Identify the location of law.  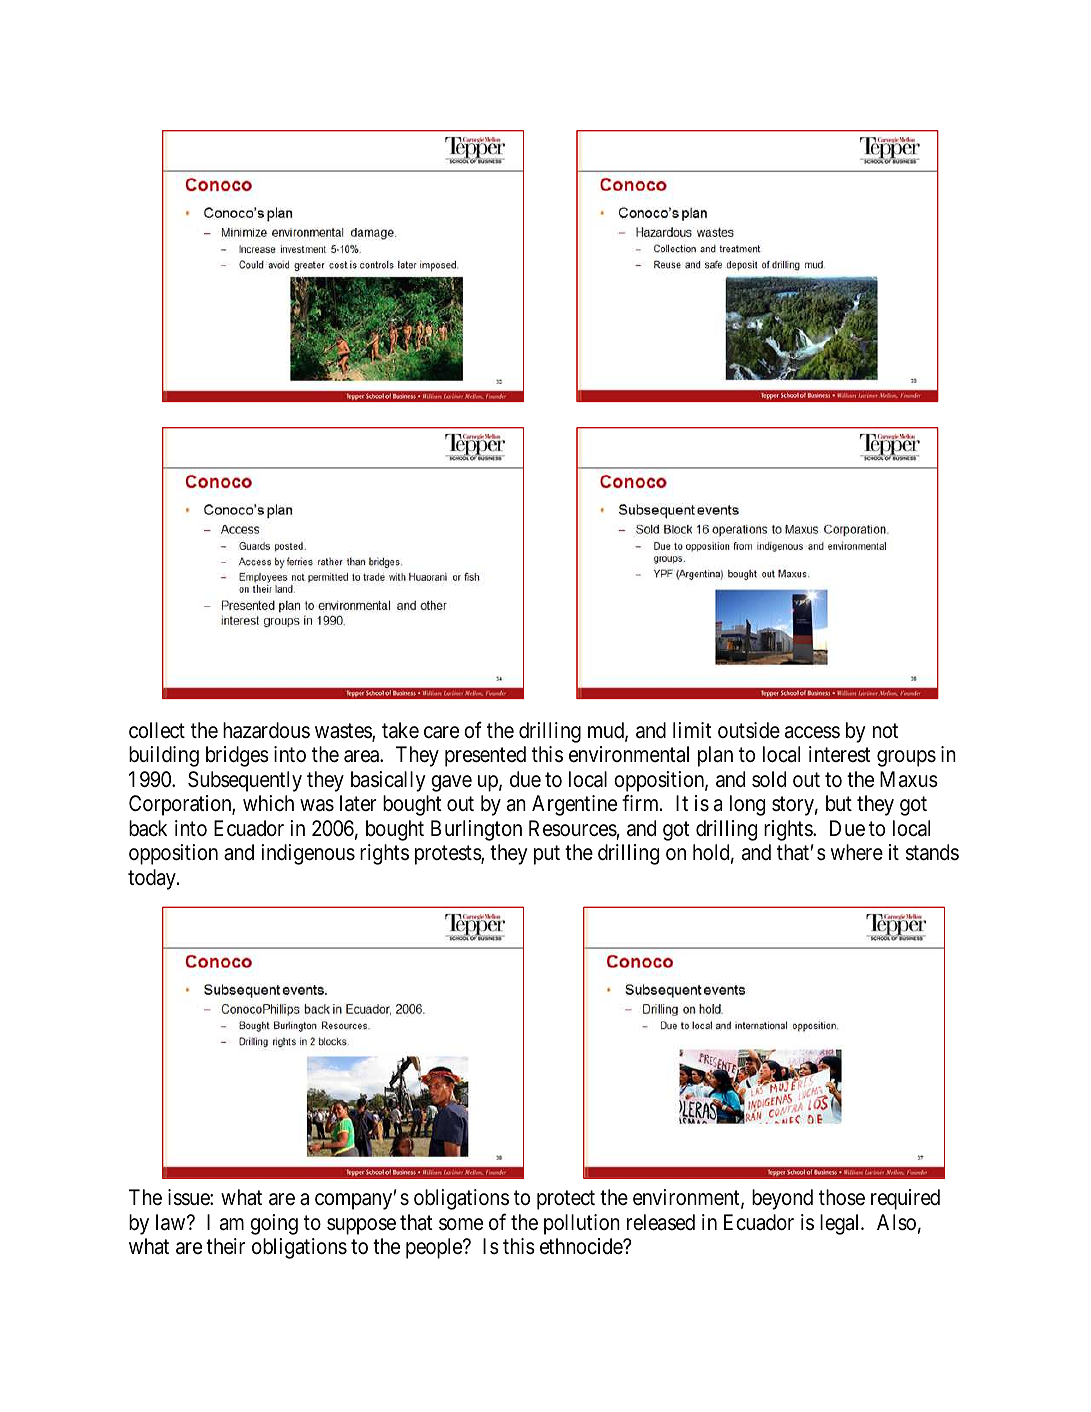
(172, 1222).
